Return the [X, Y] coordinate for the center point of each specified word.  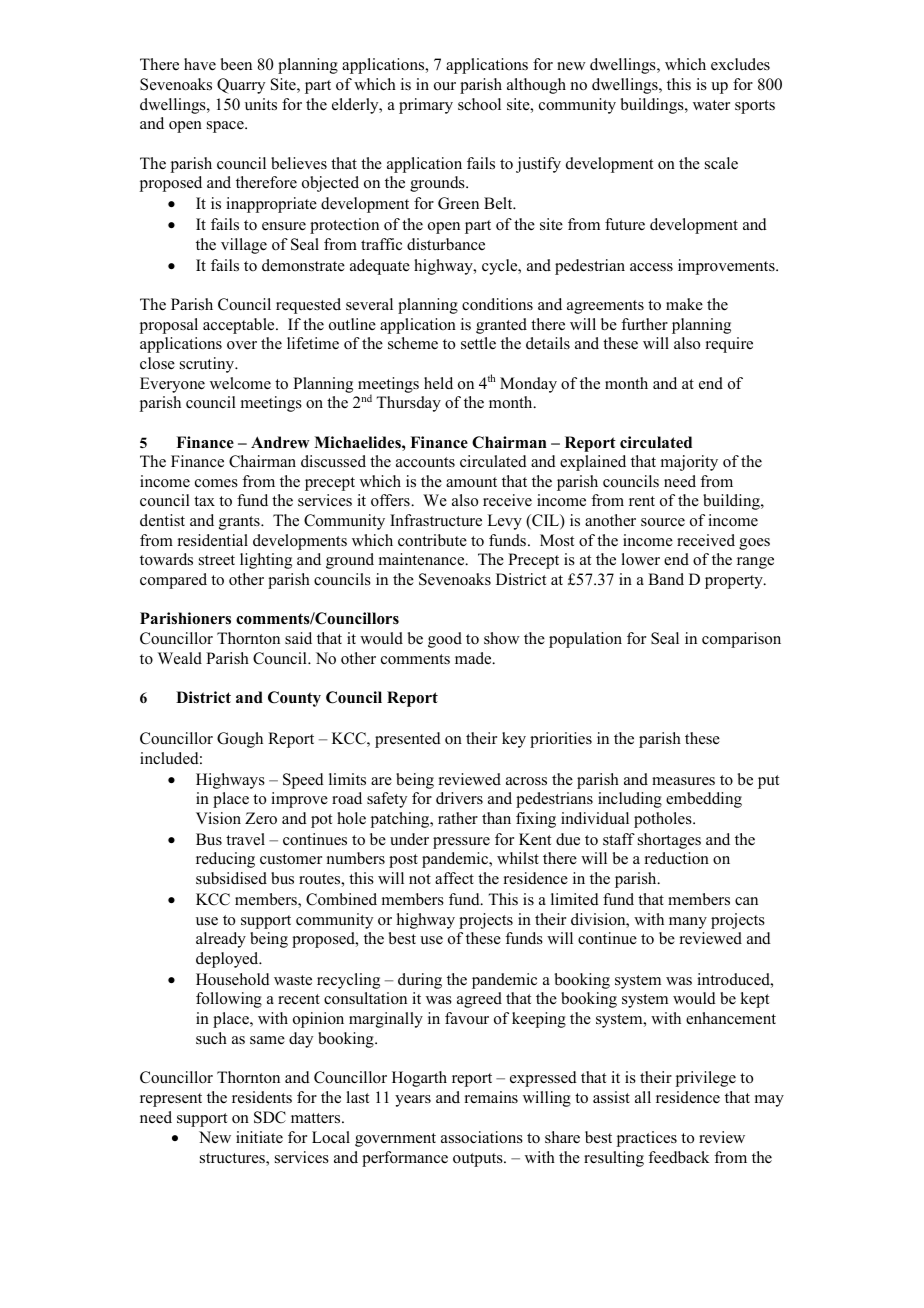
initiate [259, 1137]
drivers [459, 798]
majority [689, 463]
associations [482, 1137]
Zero [261, 818]
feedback [679, 1157]
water [711, 105]
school [479, 104]
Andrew [280, 442]
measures [683, 781]
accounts [425, 462]
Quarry [241, 86]
